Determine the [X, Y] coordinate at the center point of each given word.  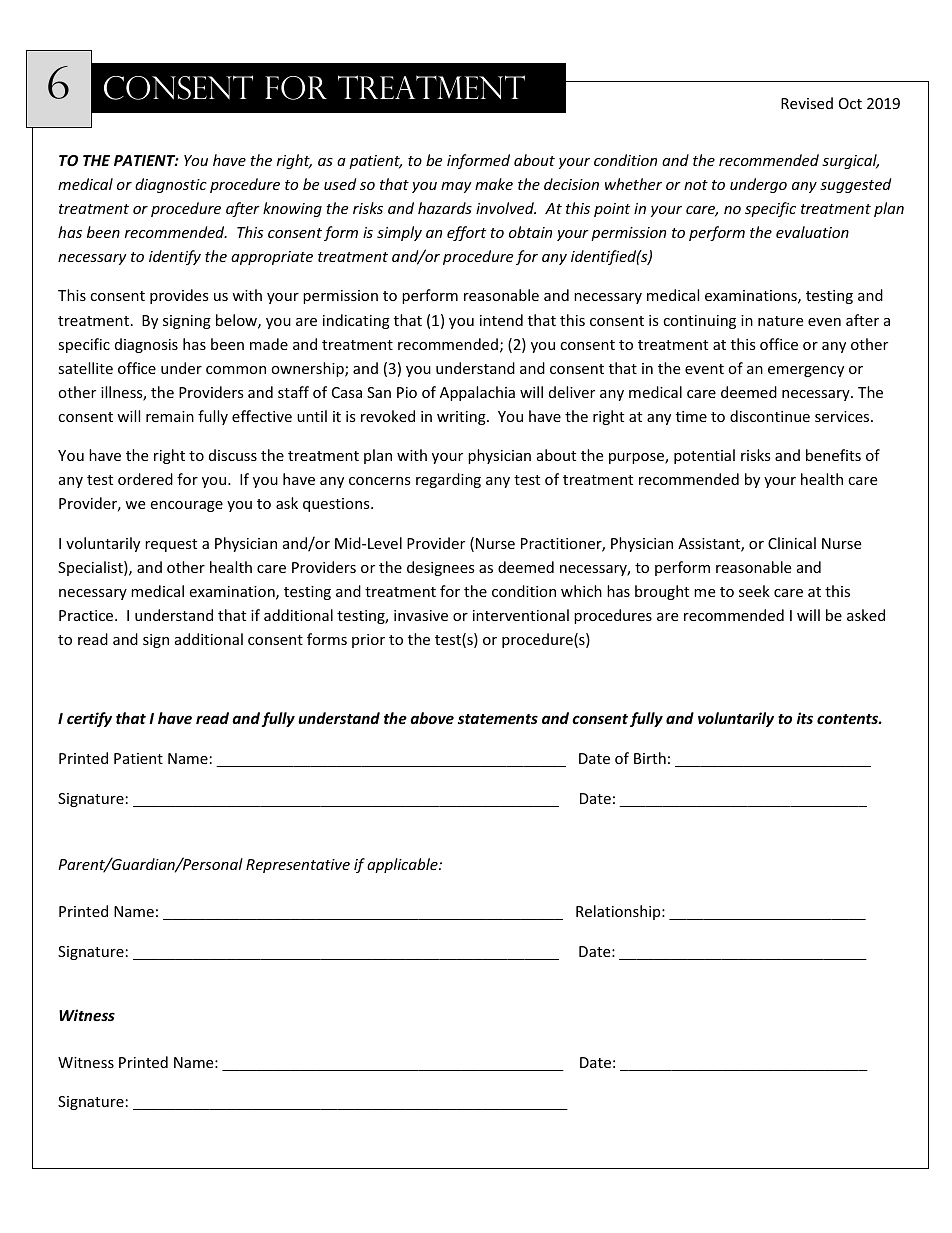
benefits [833, 455]
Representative [298, 866]
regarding [448, 480]
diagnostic [171, 185]
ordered [145, 479]
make [494, 184]
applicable [403, 865]
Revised [807, 103]
